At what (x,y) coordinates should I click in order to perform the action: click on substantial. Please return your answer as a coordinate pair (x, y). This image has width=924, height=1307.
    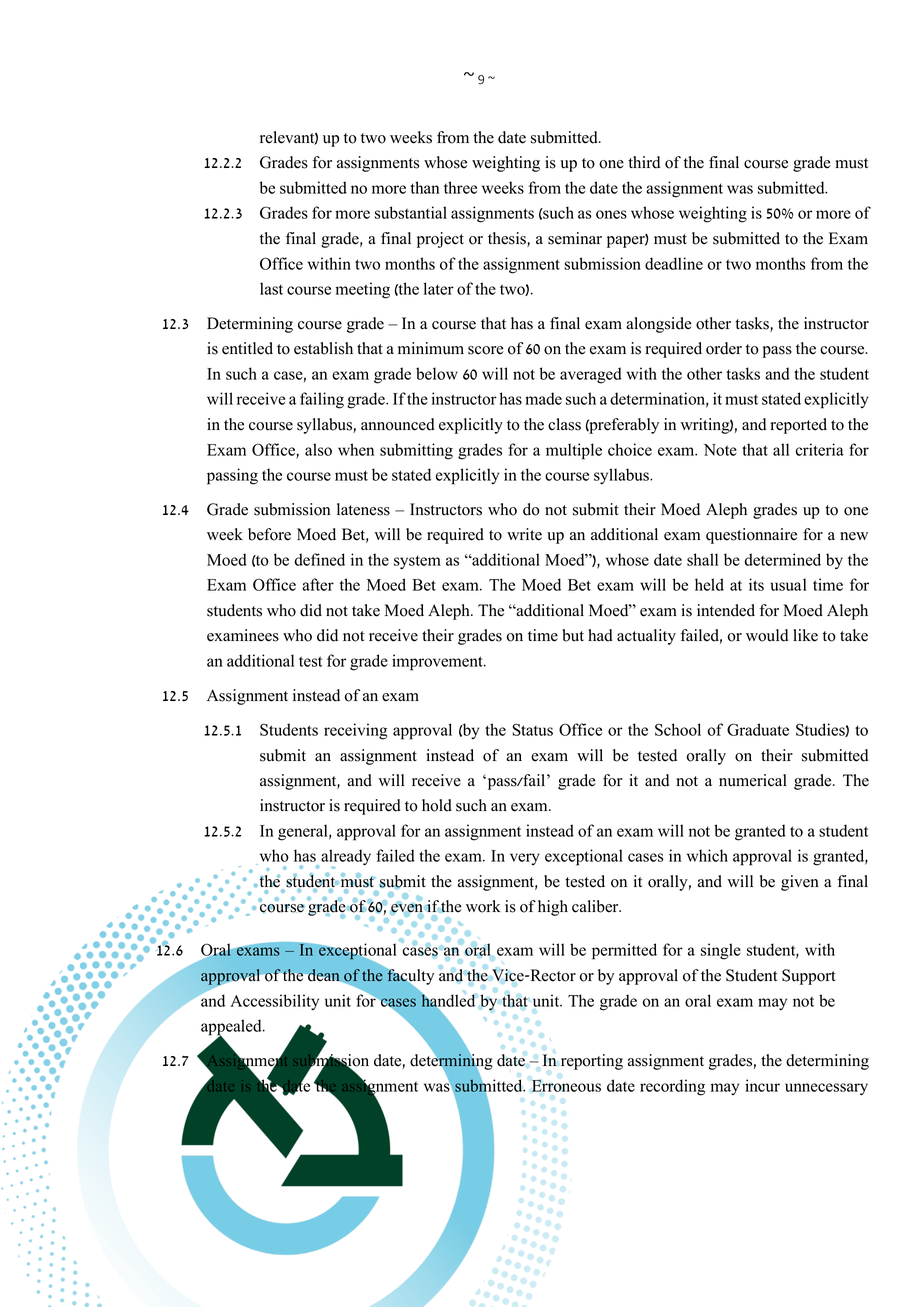
    Looking at the image, I should click on (411, 212).
